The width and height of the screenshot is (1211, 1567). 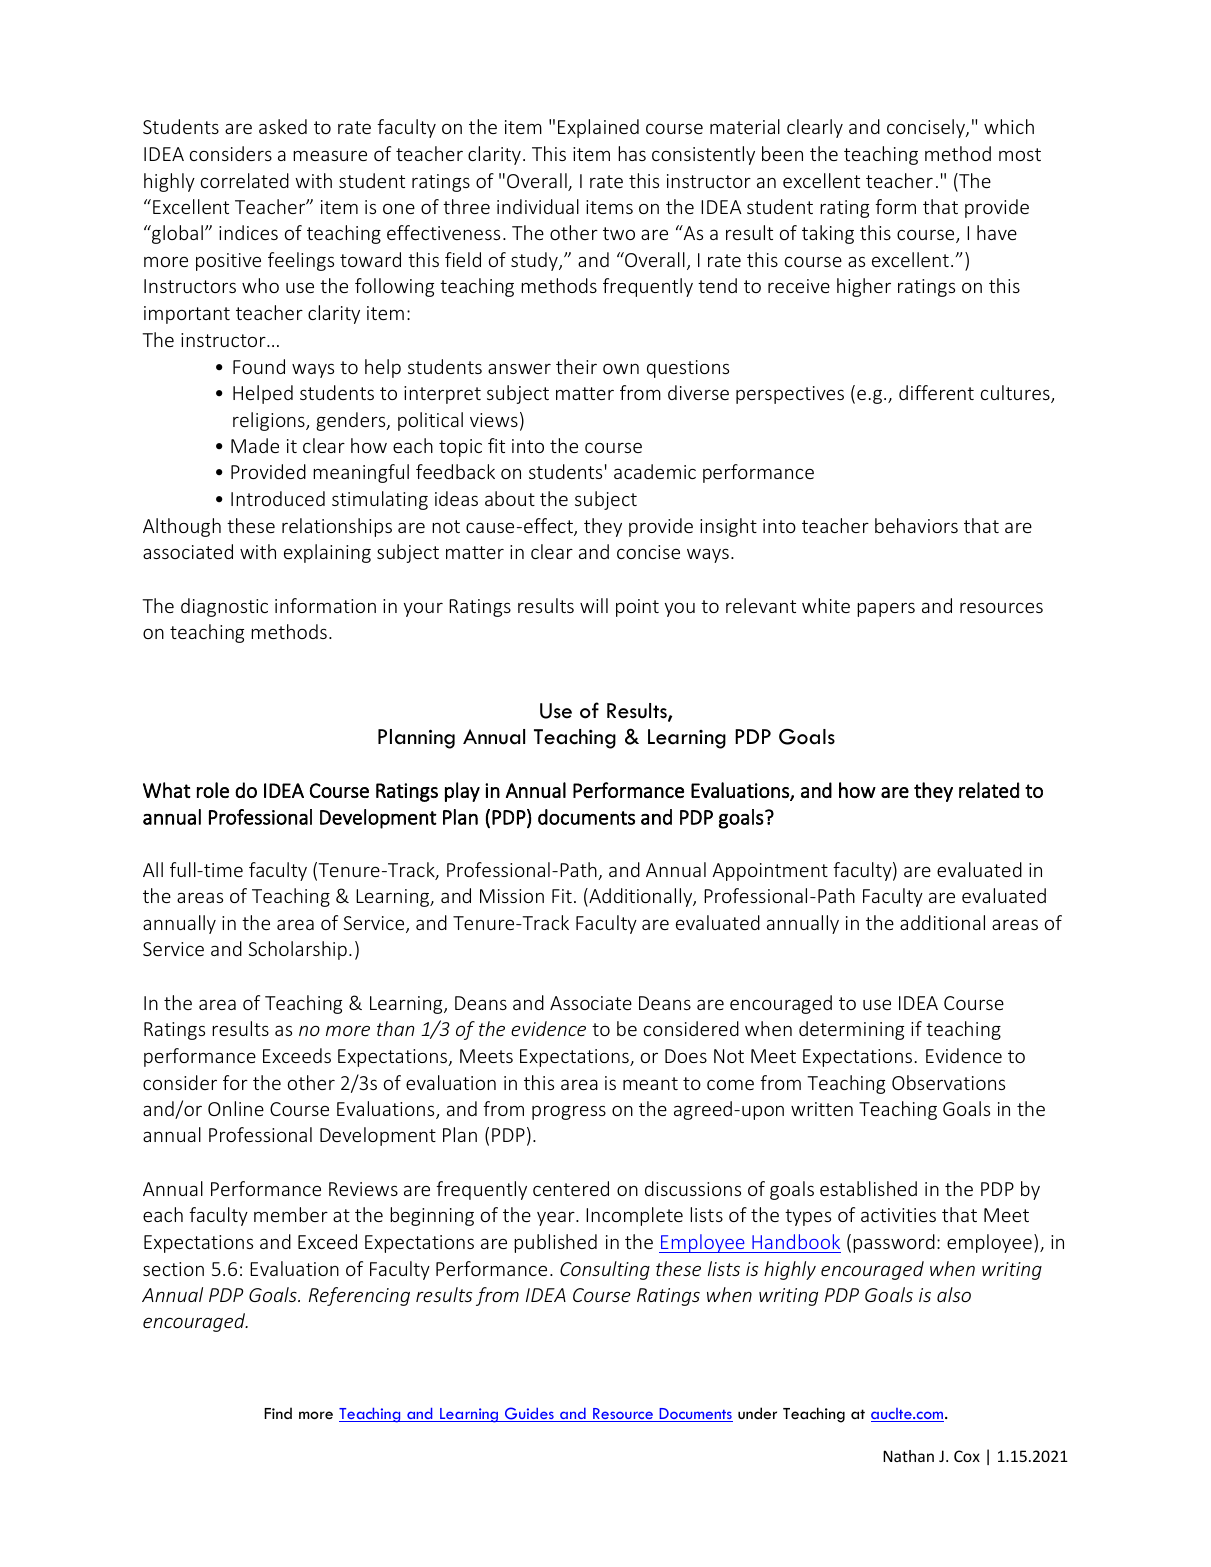 What do you see at coordinates (632, 153) in the screenshot?
I see `has` at bounding box center [632, 153].
